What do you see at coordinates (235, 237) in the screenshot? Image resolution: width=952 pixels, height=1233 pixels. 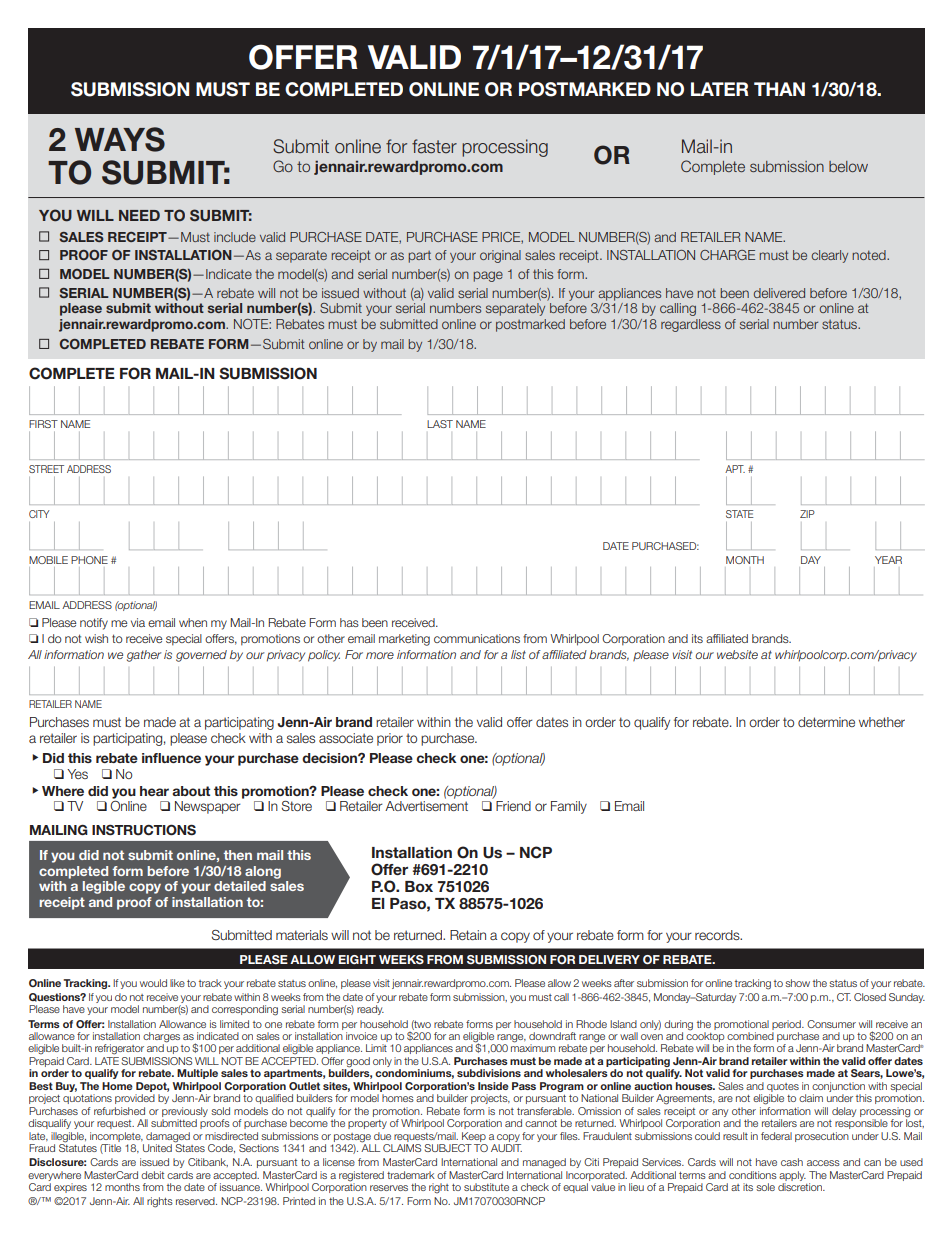 I see `include` at bounding box center [235, 237].
